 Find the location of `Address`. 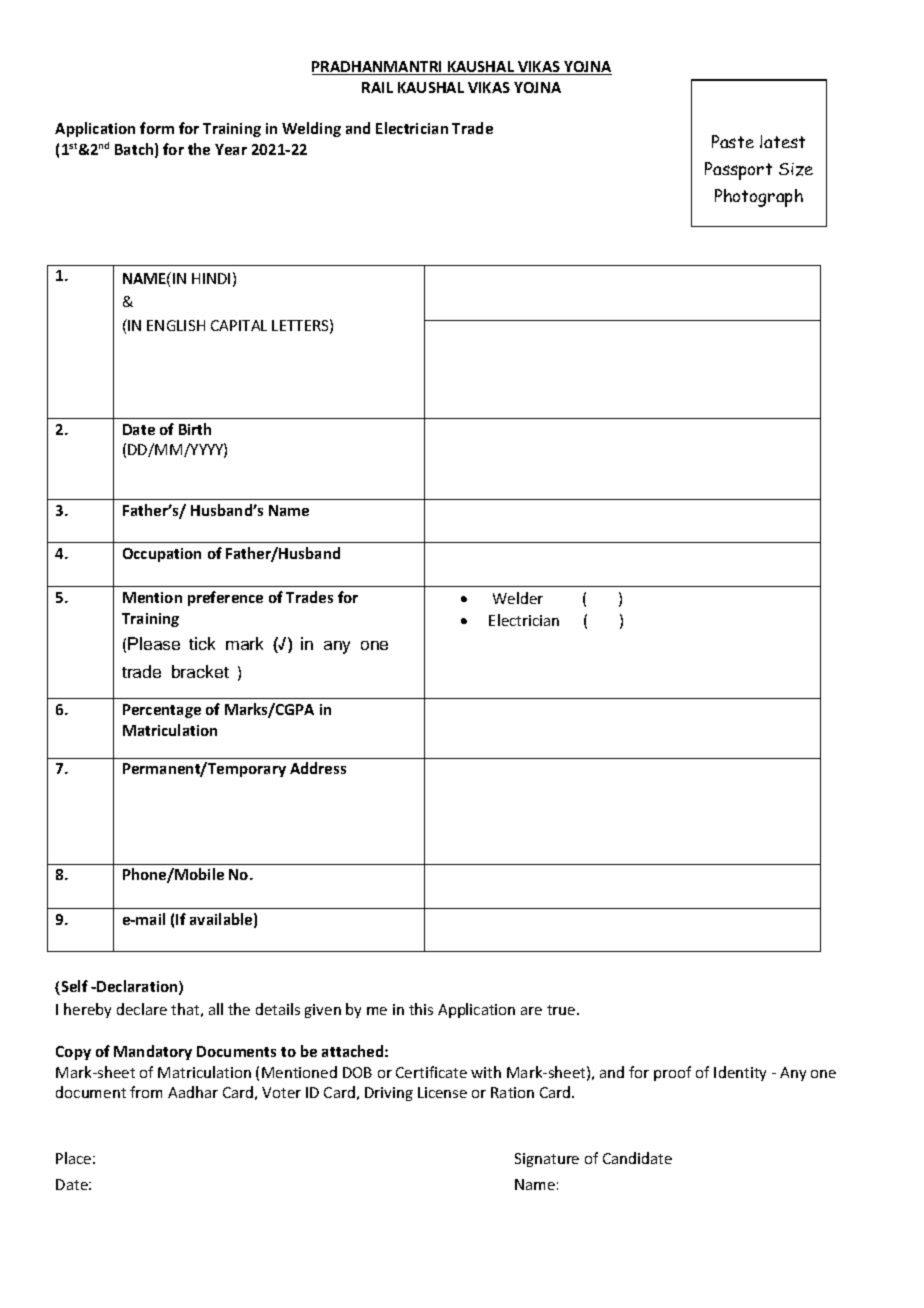

Address is located at coordinates (318, 768).
